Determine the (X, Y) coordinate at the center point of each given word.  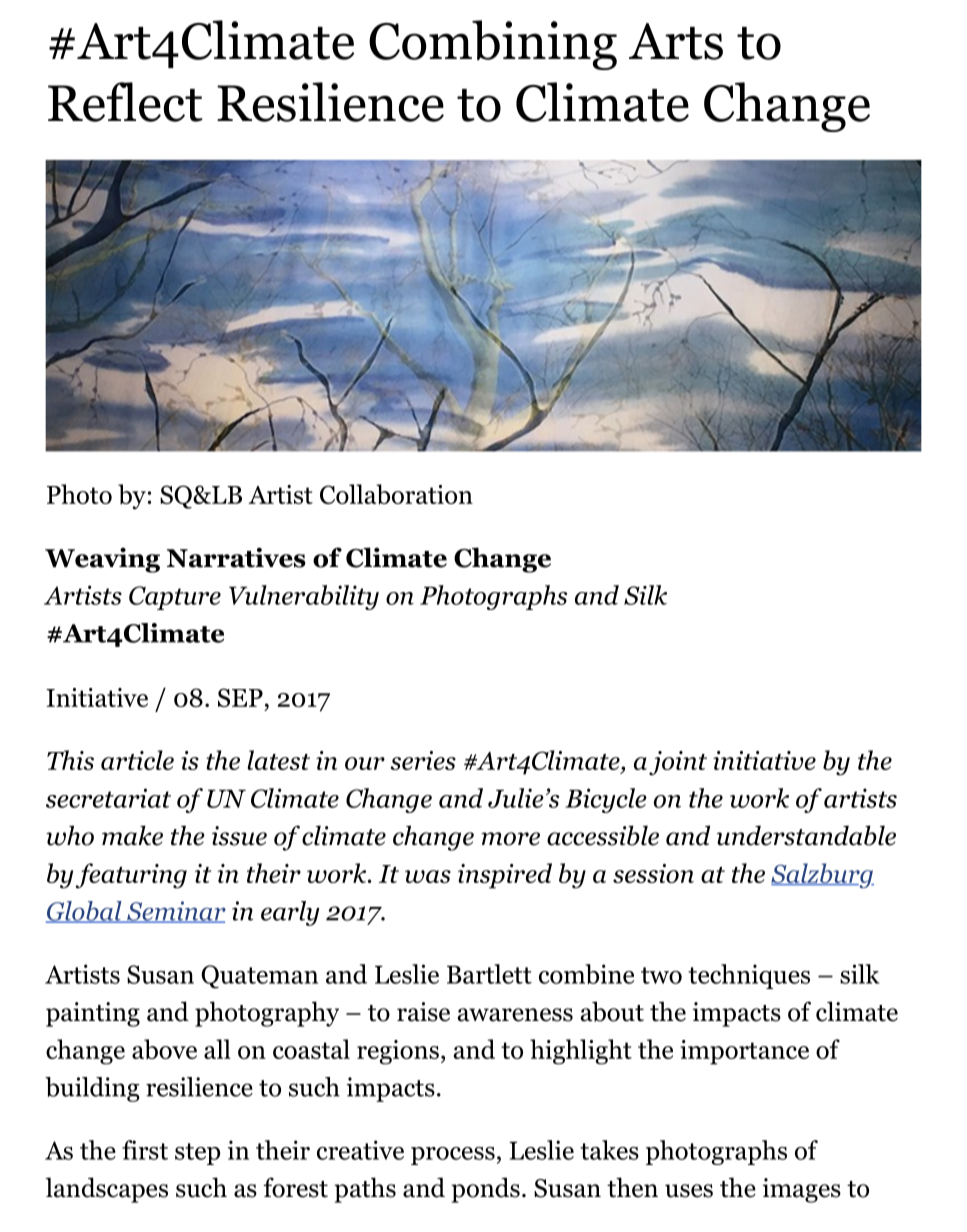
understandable (806, 835)
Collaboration (396, 494)
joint (678, 763)
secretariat (108, 798)
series (423, 760)
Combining (493, 45)
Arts (676, 41)
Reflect (125, 102)
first (145, 1150)
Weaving (102, 560)
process (453, 1156)
